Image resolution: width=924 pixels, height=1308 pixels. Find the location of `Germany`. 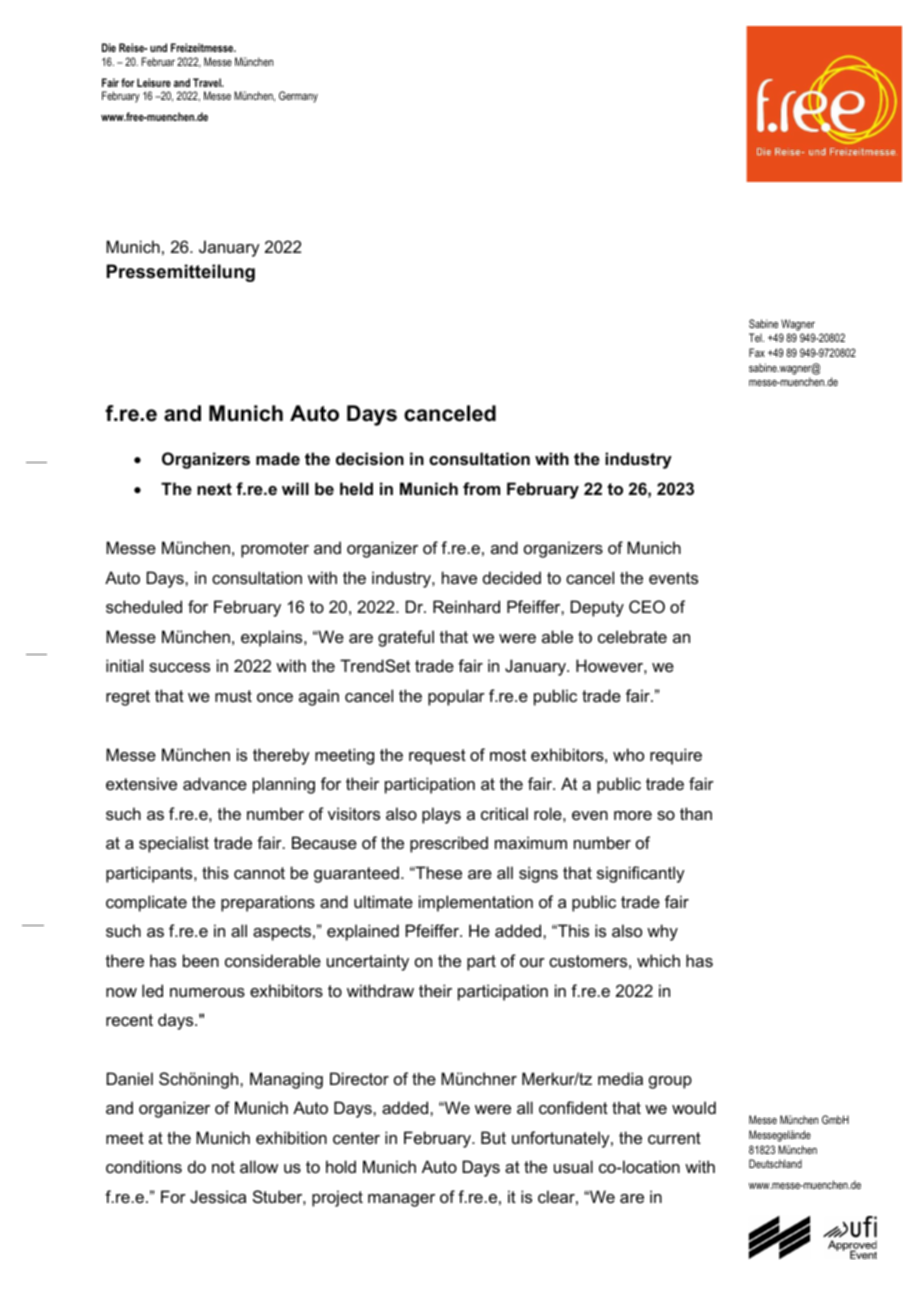

Germany is located at coordinates (298, 97).
